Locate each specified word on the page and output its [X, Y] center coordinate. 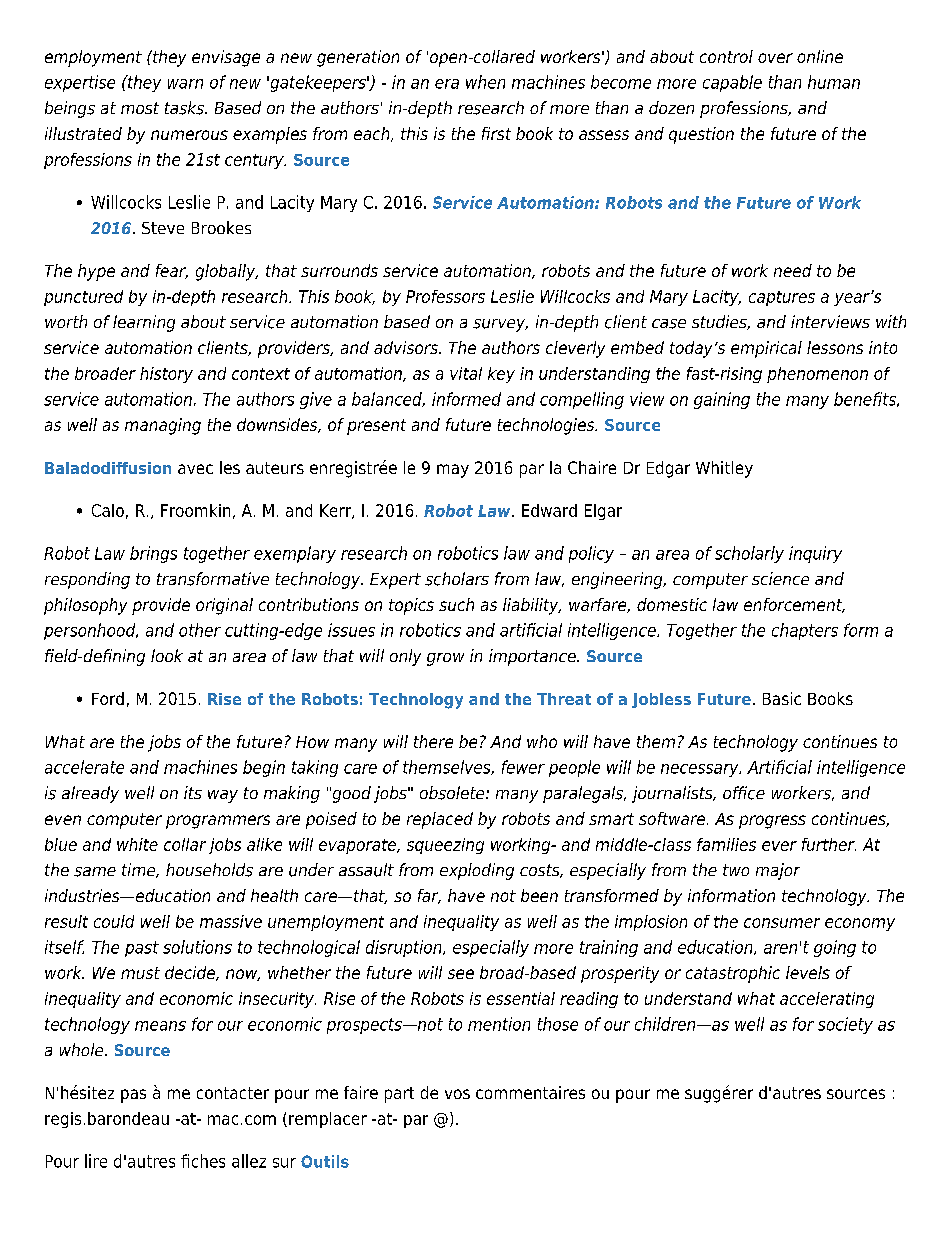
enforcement [794, 605]
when [485, 82]
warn [185, 84]
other [200, 630]
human [834, 82]
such [456, 604]
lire [96, 1161]
